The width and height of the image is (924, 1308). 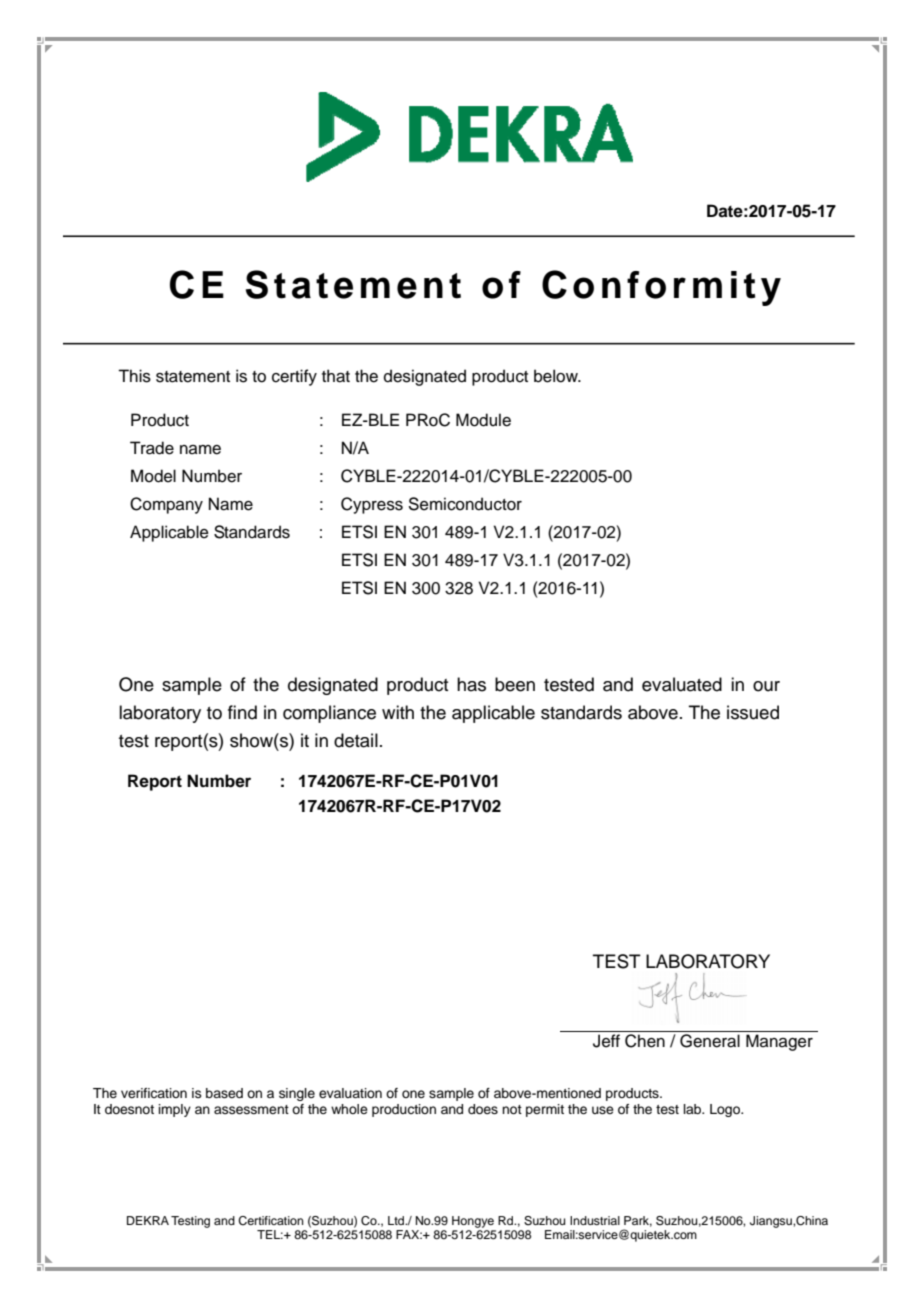 What do you see at coordinates (134, 376) in the image?
I see `This` at bounding box center [134, 376].
